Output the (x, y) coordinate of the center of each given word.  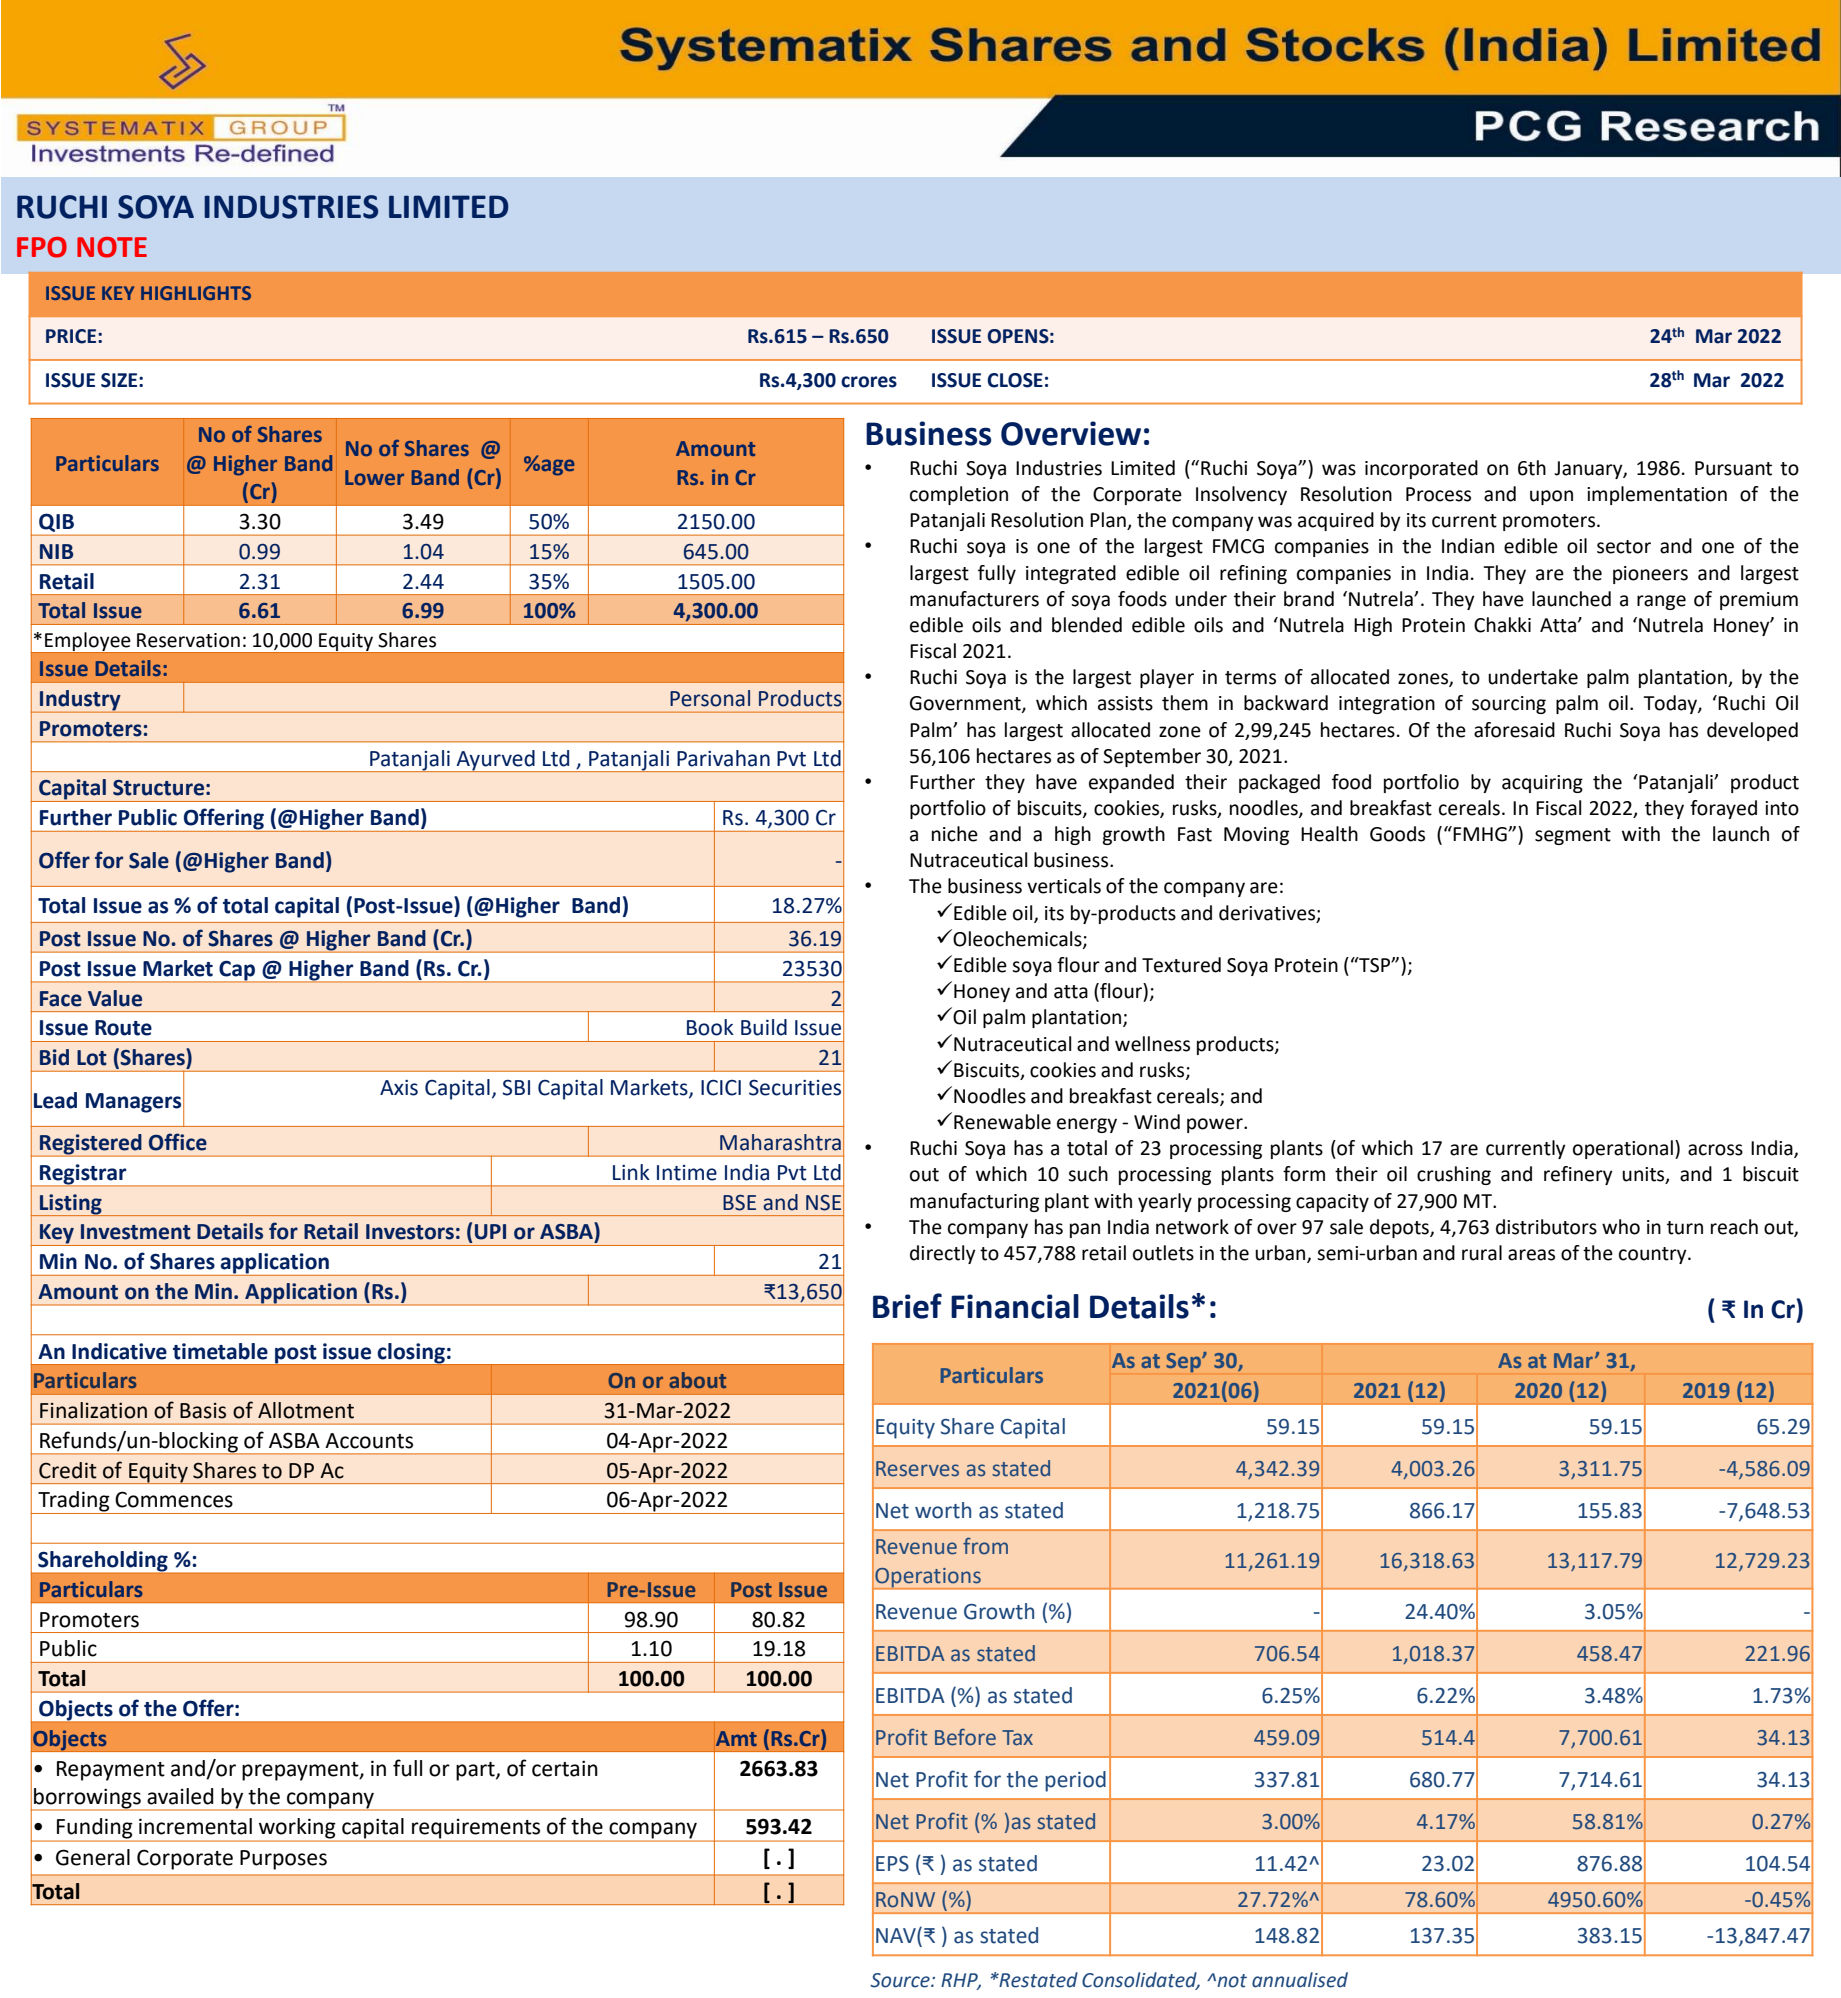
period (1075, 1781)
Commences (174, 1499)
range (1661, 602)
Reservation (188, 640)
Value (115, 998)
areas (1531, 1255)
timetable (220, 1351)
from (985, 1546)
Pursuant (1733, 468)
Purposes (283, 1860)
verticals (1064, 886)
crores (869, 382)
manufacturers (974, 599)
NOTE (112, 247)
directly (943, 1254)
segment (1573, 836)
